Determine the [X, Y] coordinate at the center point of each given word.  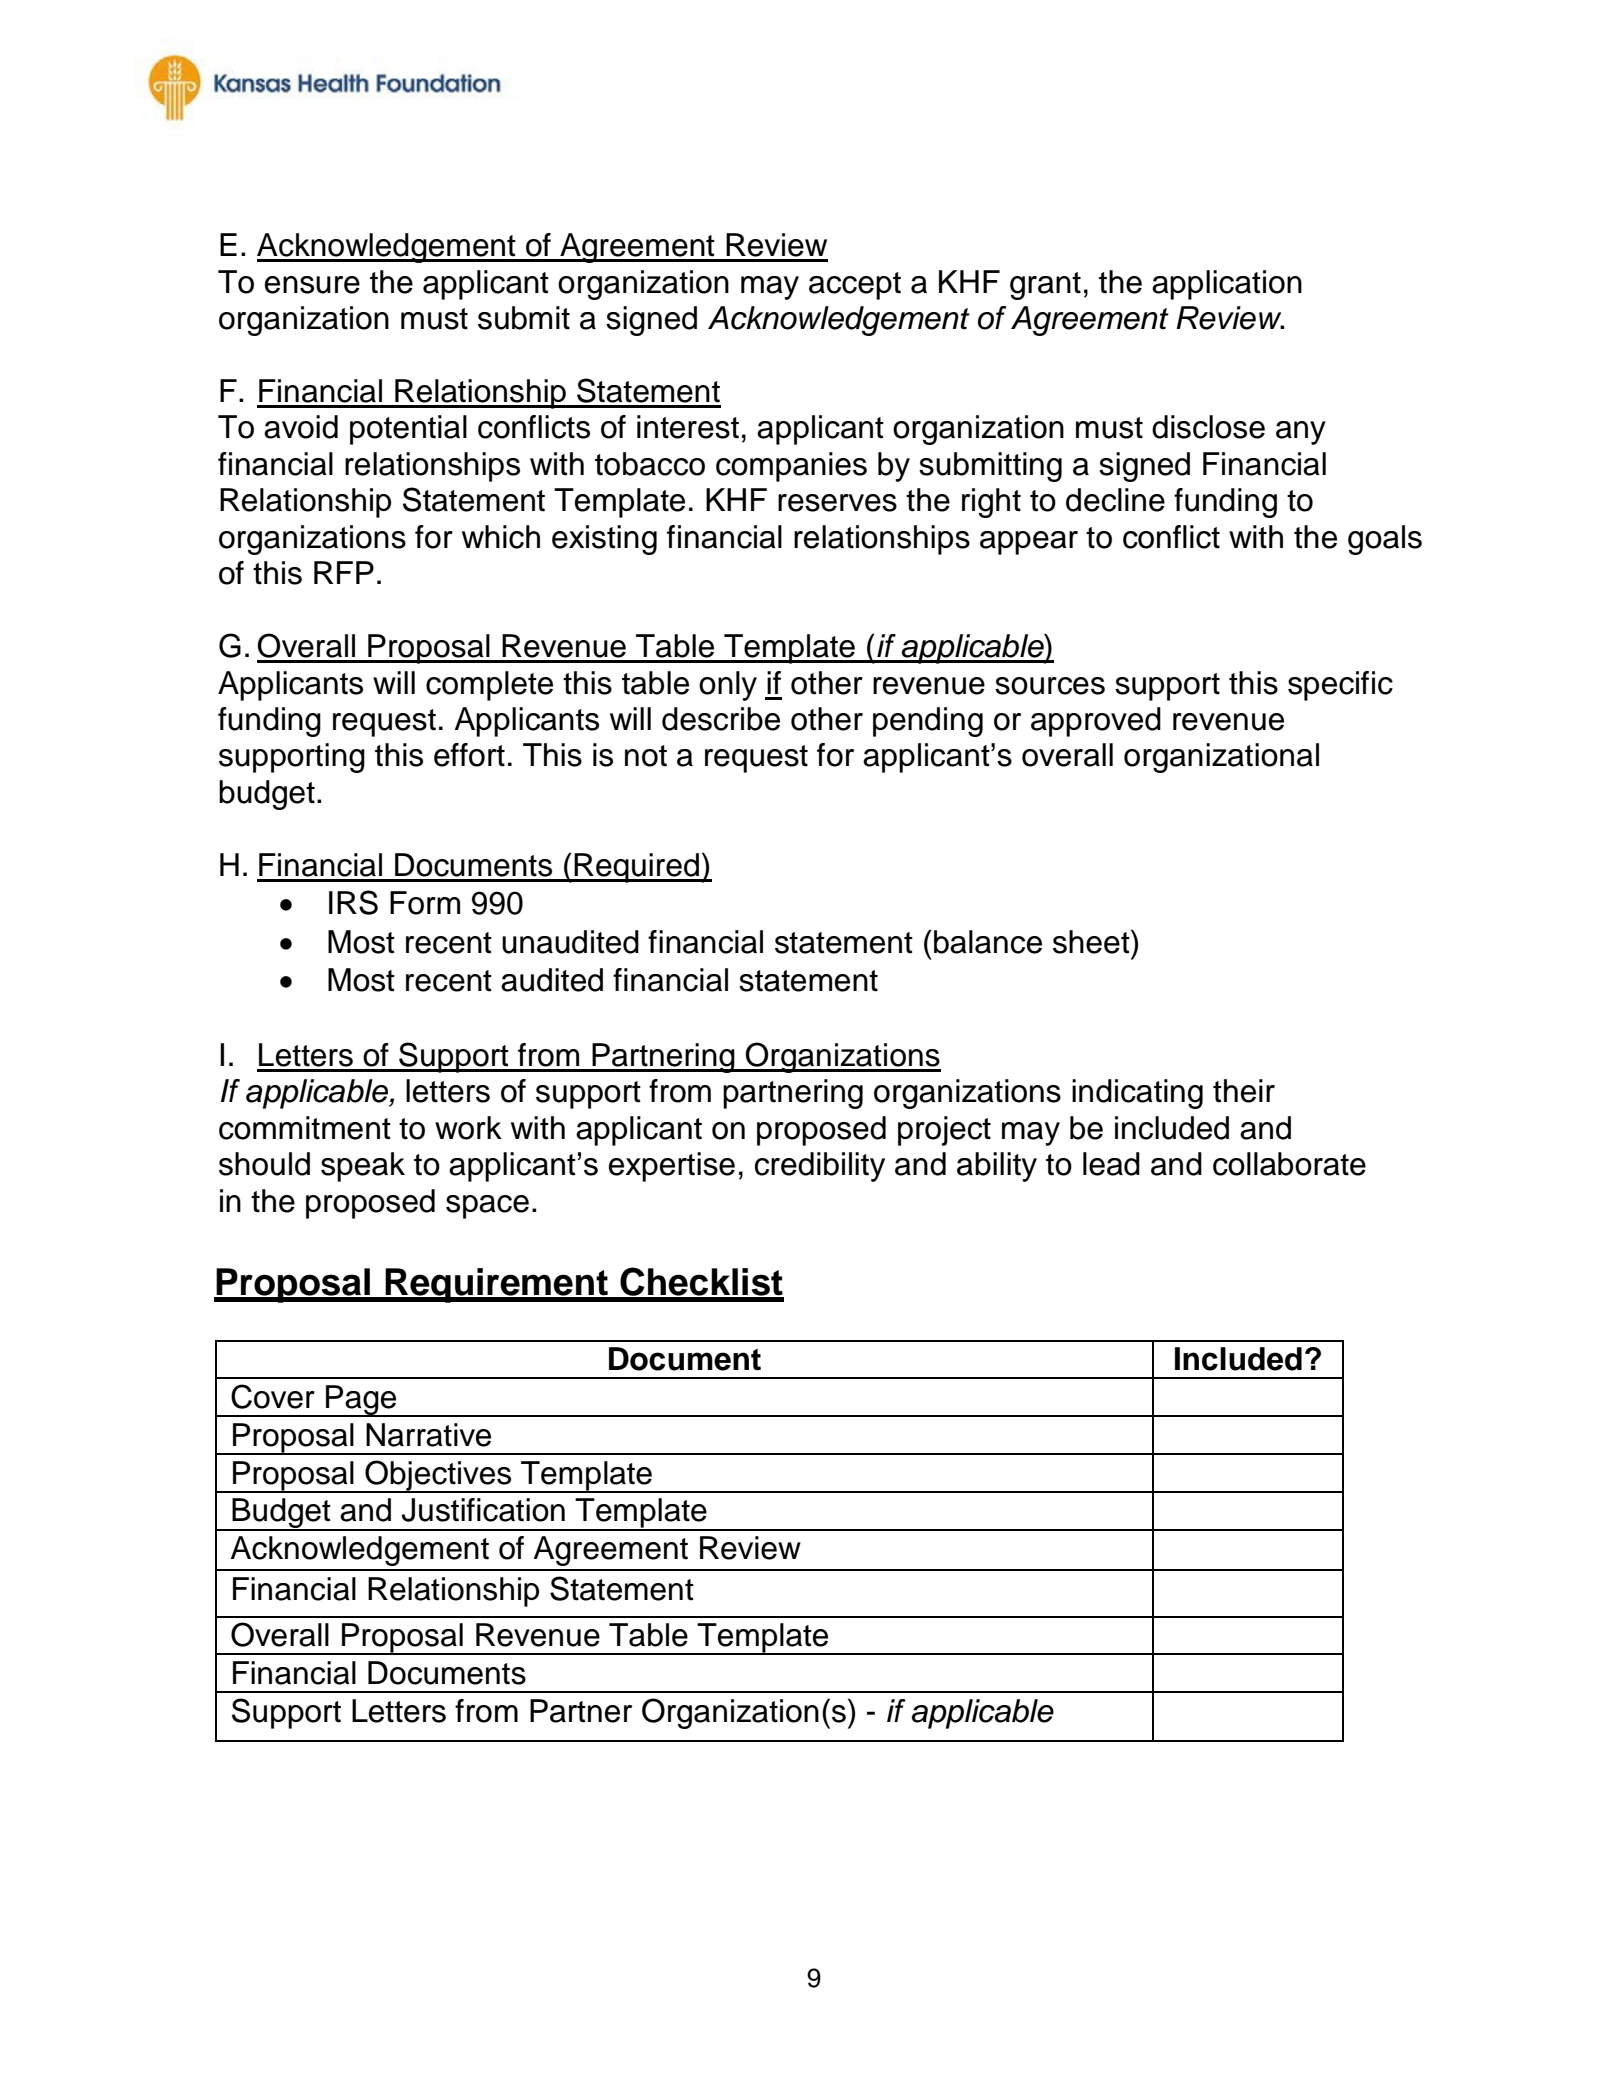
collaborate [1289, 1164]
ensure [312, 285]
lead [1111, 1164]
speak [363, 1167]
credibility [820, 1167]
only [728, 686]
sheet [1092, 941]
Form [425, 903]
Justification [483, 1510]
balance [988, 942]
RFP [344, 572]
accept [855, 286]
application [1227, 285]
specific [1340, 686]
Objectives [438, 1476]
